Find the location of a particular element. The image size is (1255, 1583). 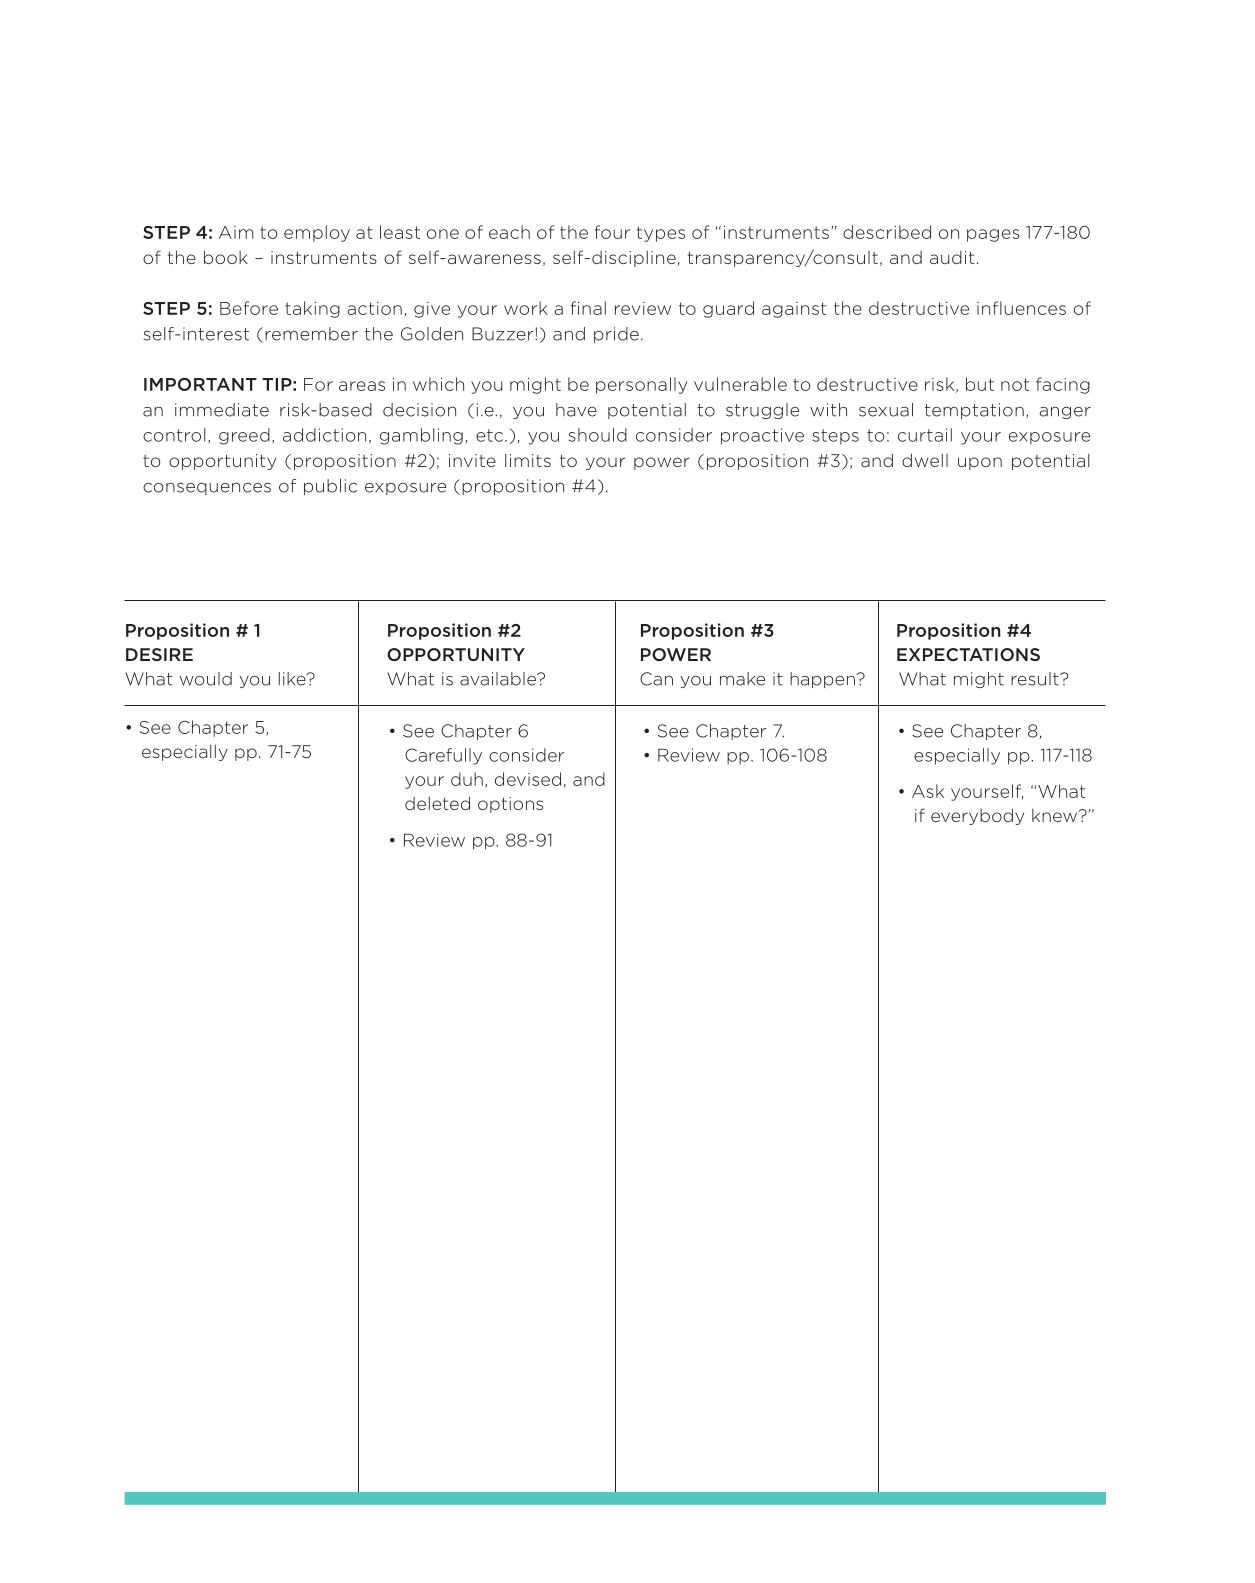

IMPORTANT is located at coordinates (200, 384).
